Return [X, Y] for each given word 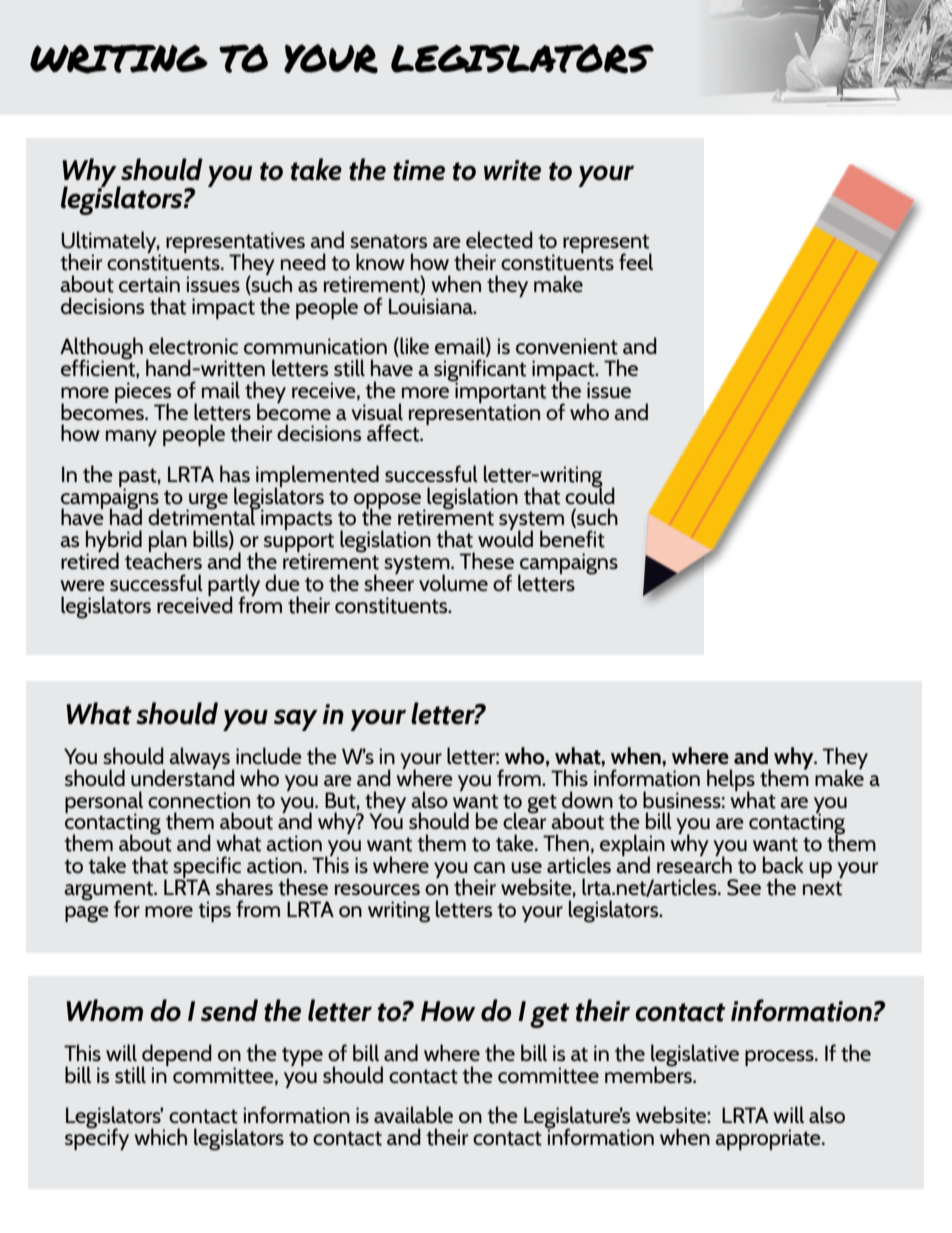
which [160, 1136]
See [744, 887]
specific [207, 868]
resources [377, 889]
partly [234, 586]
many [131, 438]
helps [731, 781]
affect [394, 433]
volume [453, 582]
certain [149, 284]
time [419, 170]
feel [636, 261]
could [590, 494]
